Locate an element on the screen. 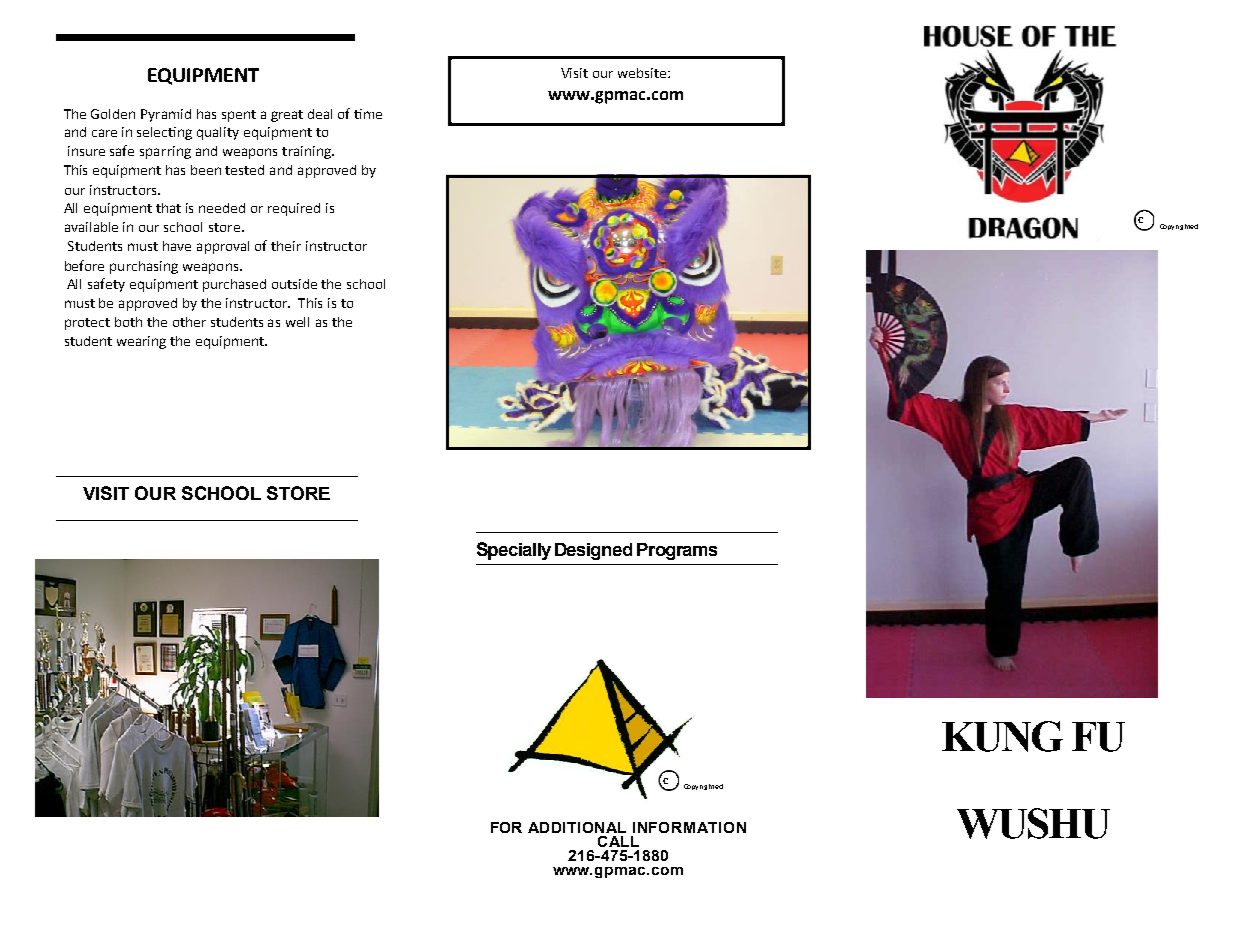 The image size is (1233, 952). time is located at coordinates (368, 114).
